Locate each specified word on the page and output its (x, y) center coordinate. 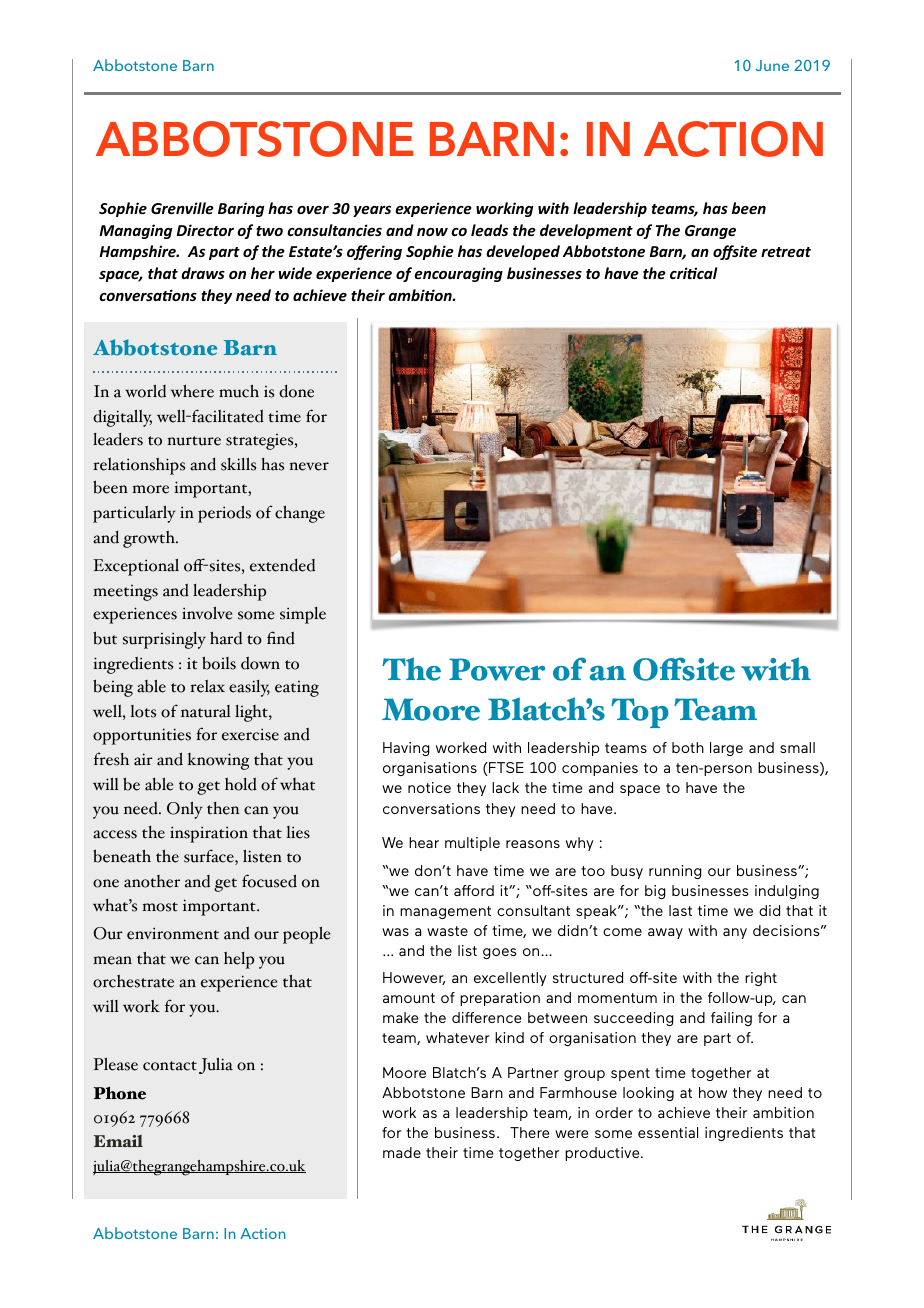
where (192, 391)
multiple (472, 844)
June (772, 65)
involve (207, 613)
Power (497, 669)
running (675, 872)
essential (668, 1132)
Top (640, 713)
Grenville (182, 208)
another (152, 881)
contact (170, 1066)
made (402, 1152)
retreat (786, 252)
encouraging (458, 274)
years (372, 211)
